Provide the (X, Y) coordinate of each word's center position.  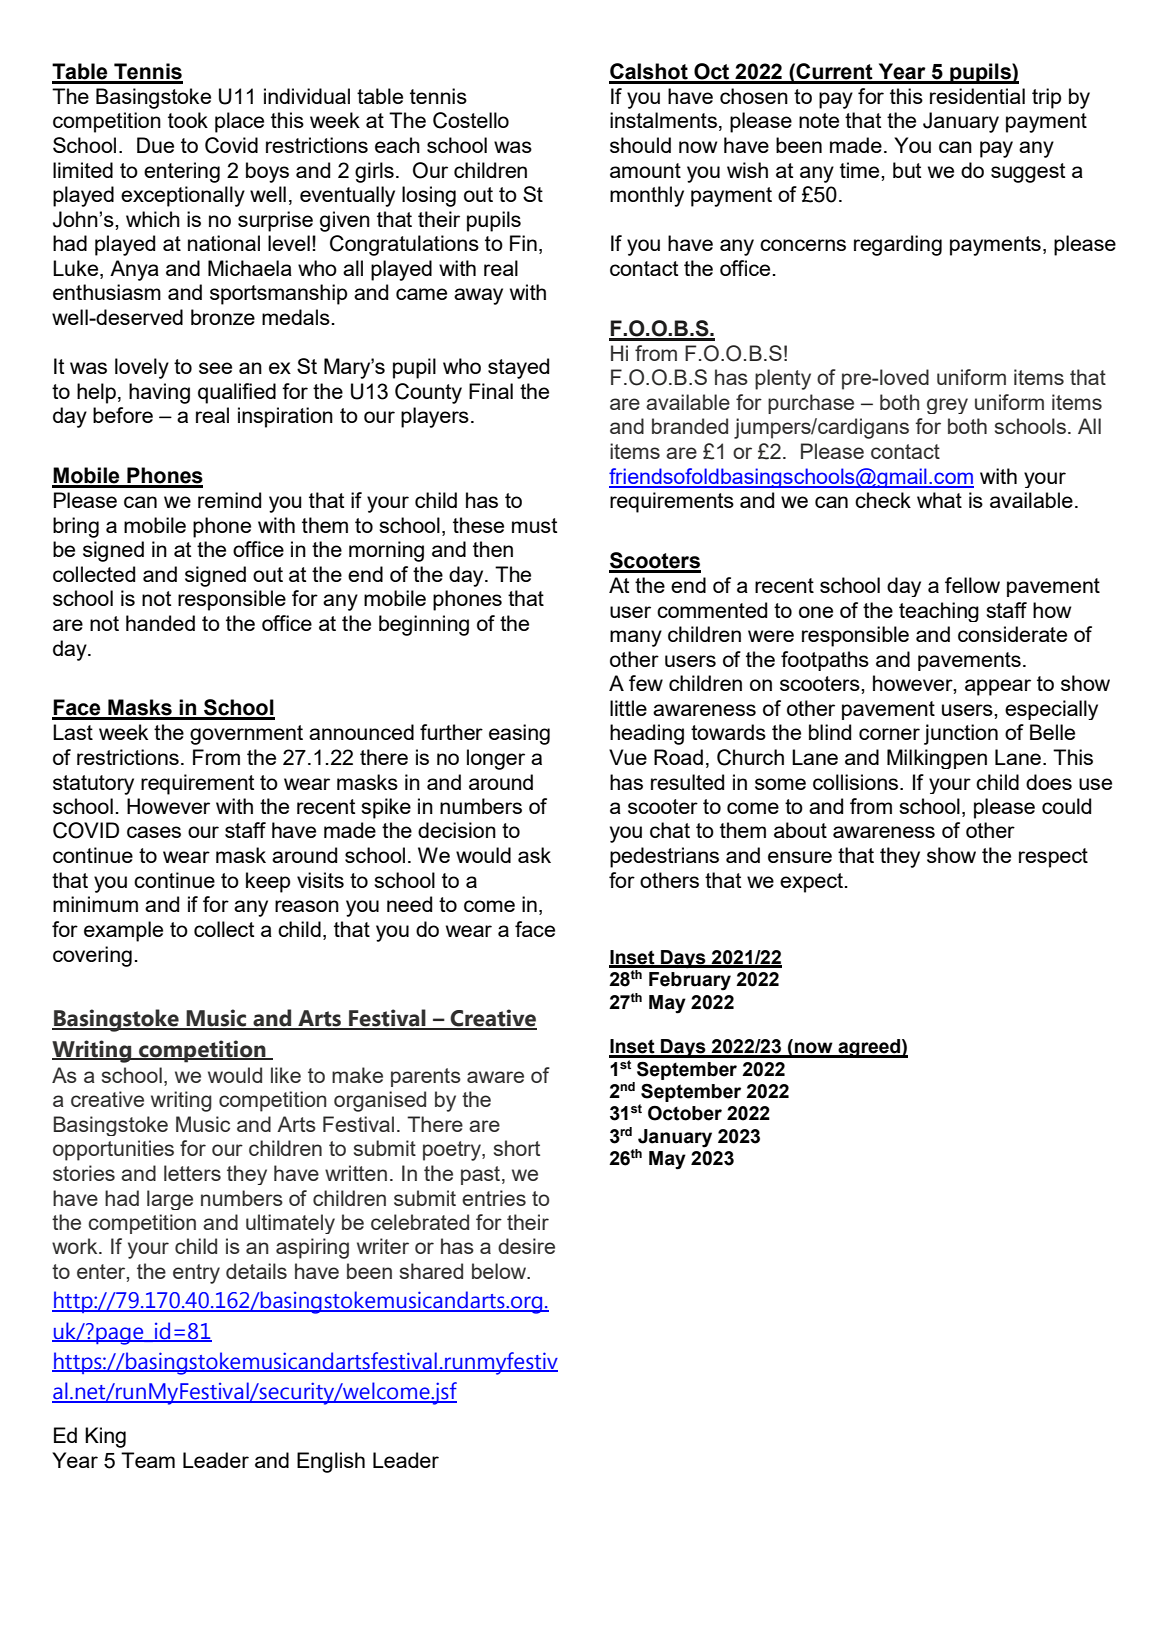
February (690, 981)
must (534, 525)
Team (148, 1460)
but (907, 170)
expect (813, 883)
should (640, 145)
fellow (972, 585)
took (188, 120)
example (123, 931)
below (500, 1271)
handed (160, 623)
